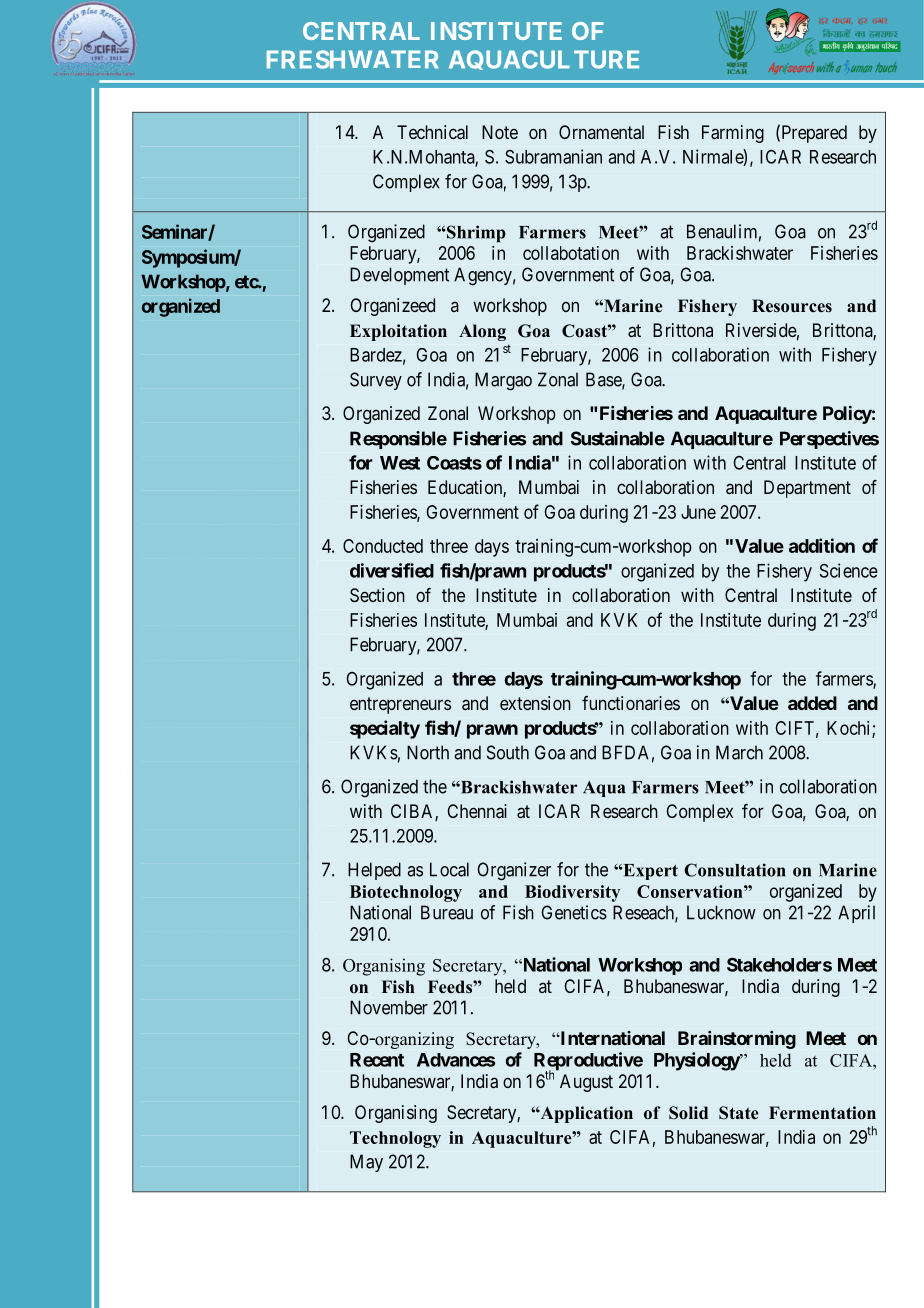  What do you see at coordinates (733, 134) in the page?
I see `Farming` at bounding box center [733, 134].
